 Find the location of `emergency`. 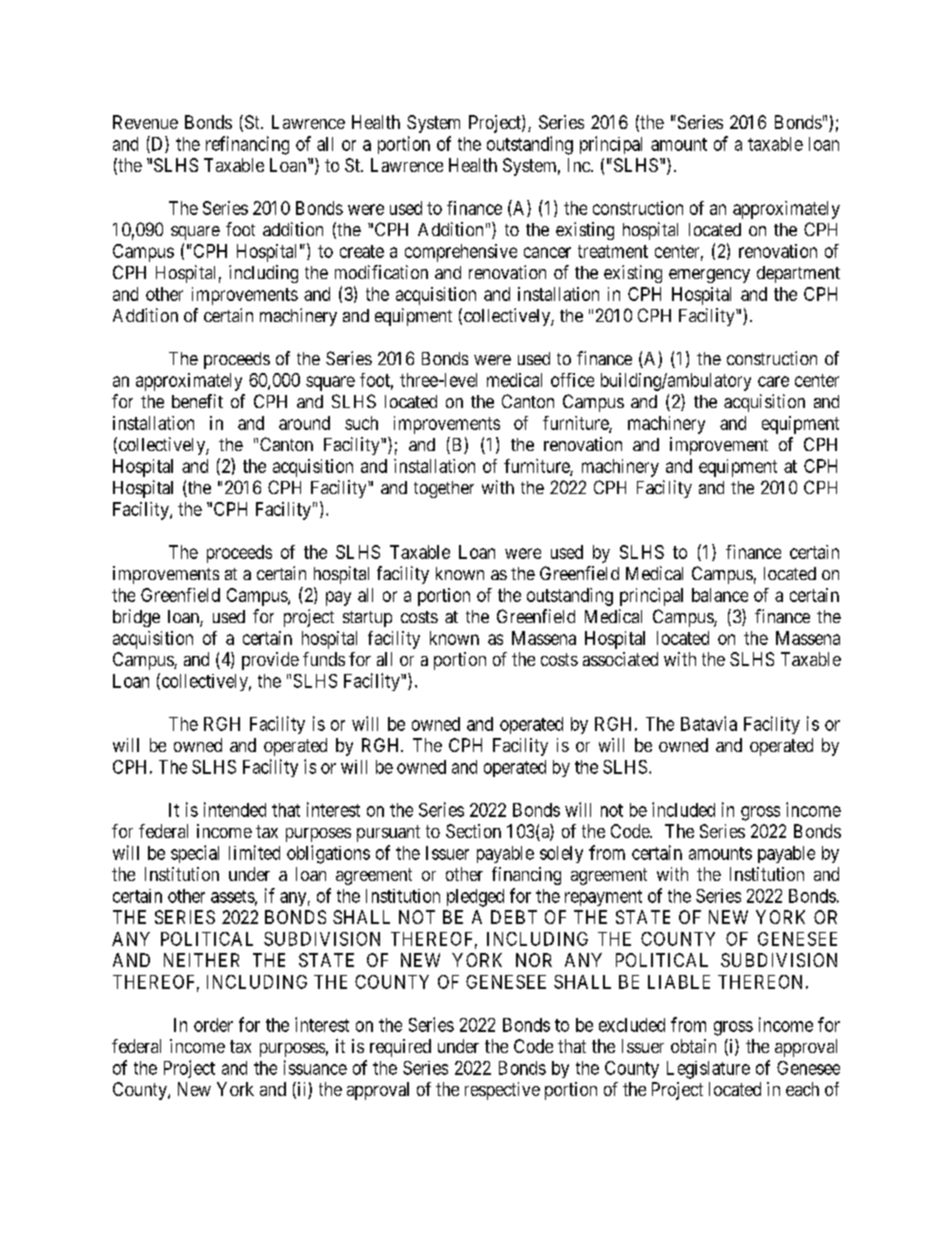

emergency is located at coordinates (709, 276).
